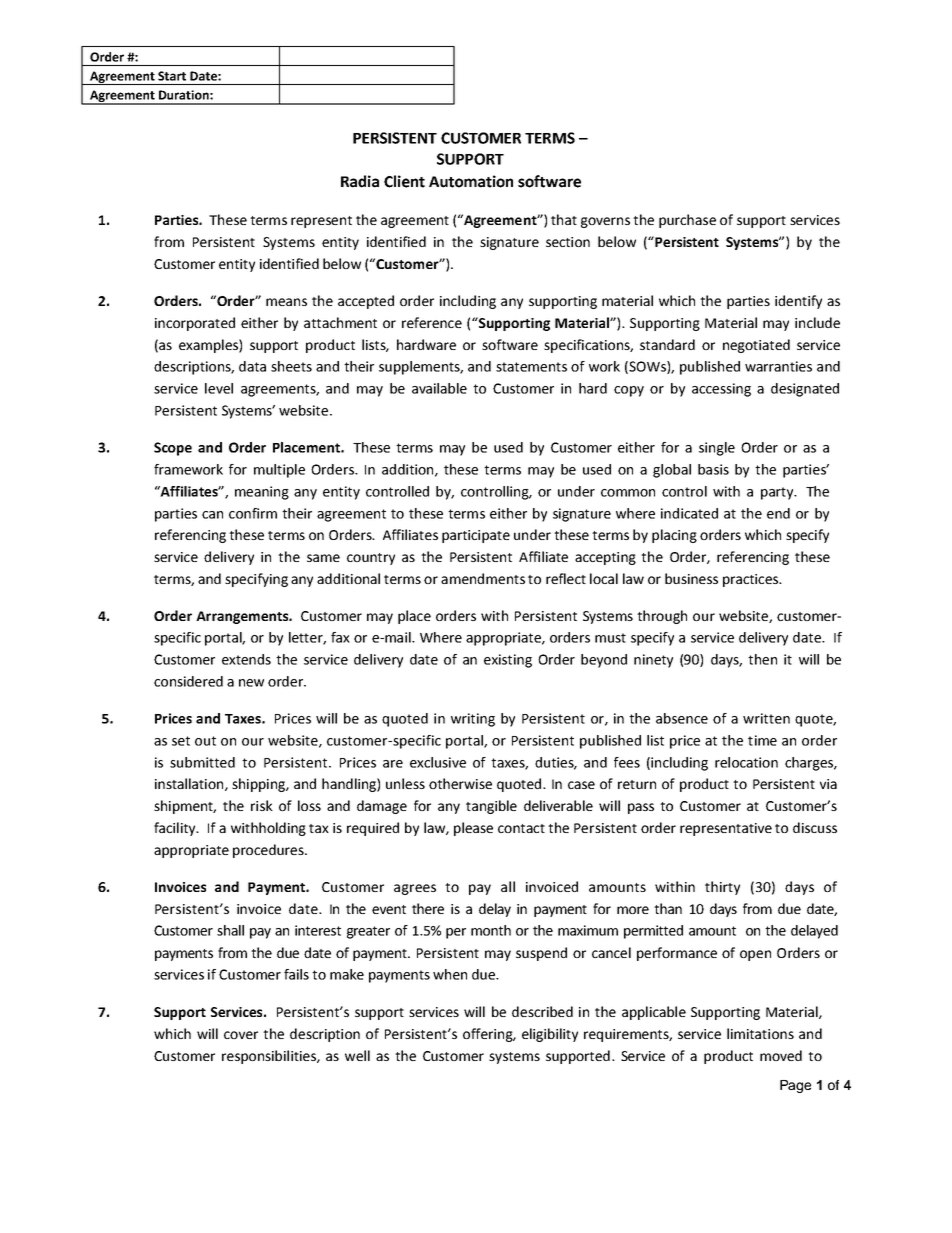 This image has width=952, height=1233. What do you see at coordinates (323, 558) in the image?
I see `same` at bounding box center [323, 558].
